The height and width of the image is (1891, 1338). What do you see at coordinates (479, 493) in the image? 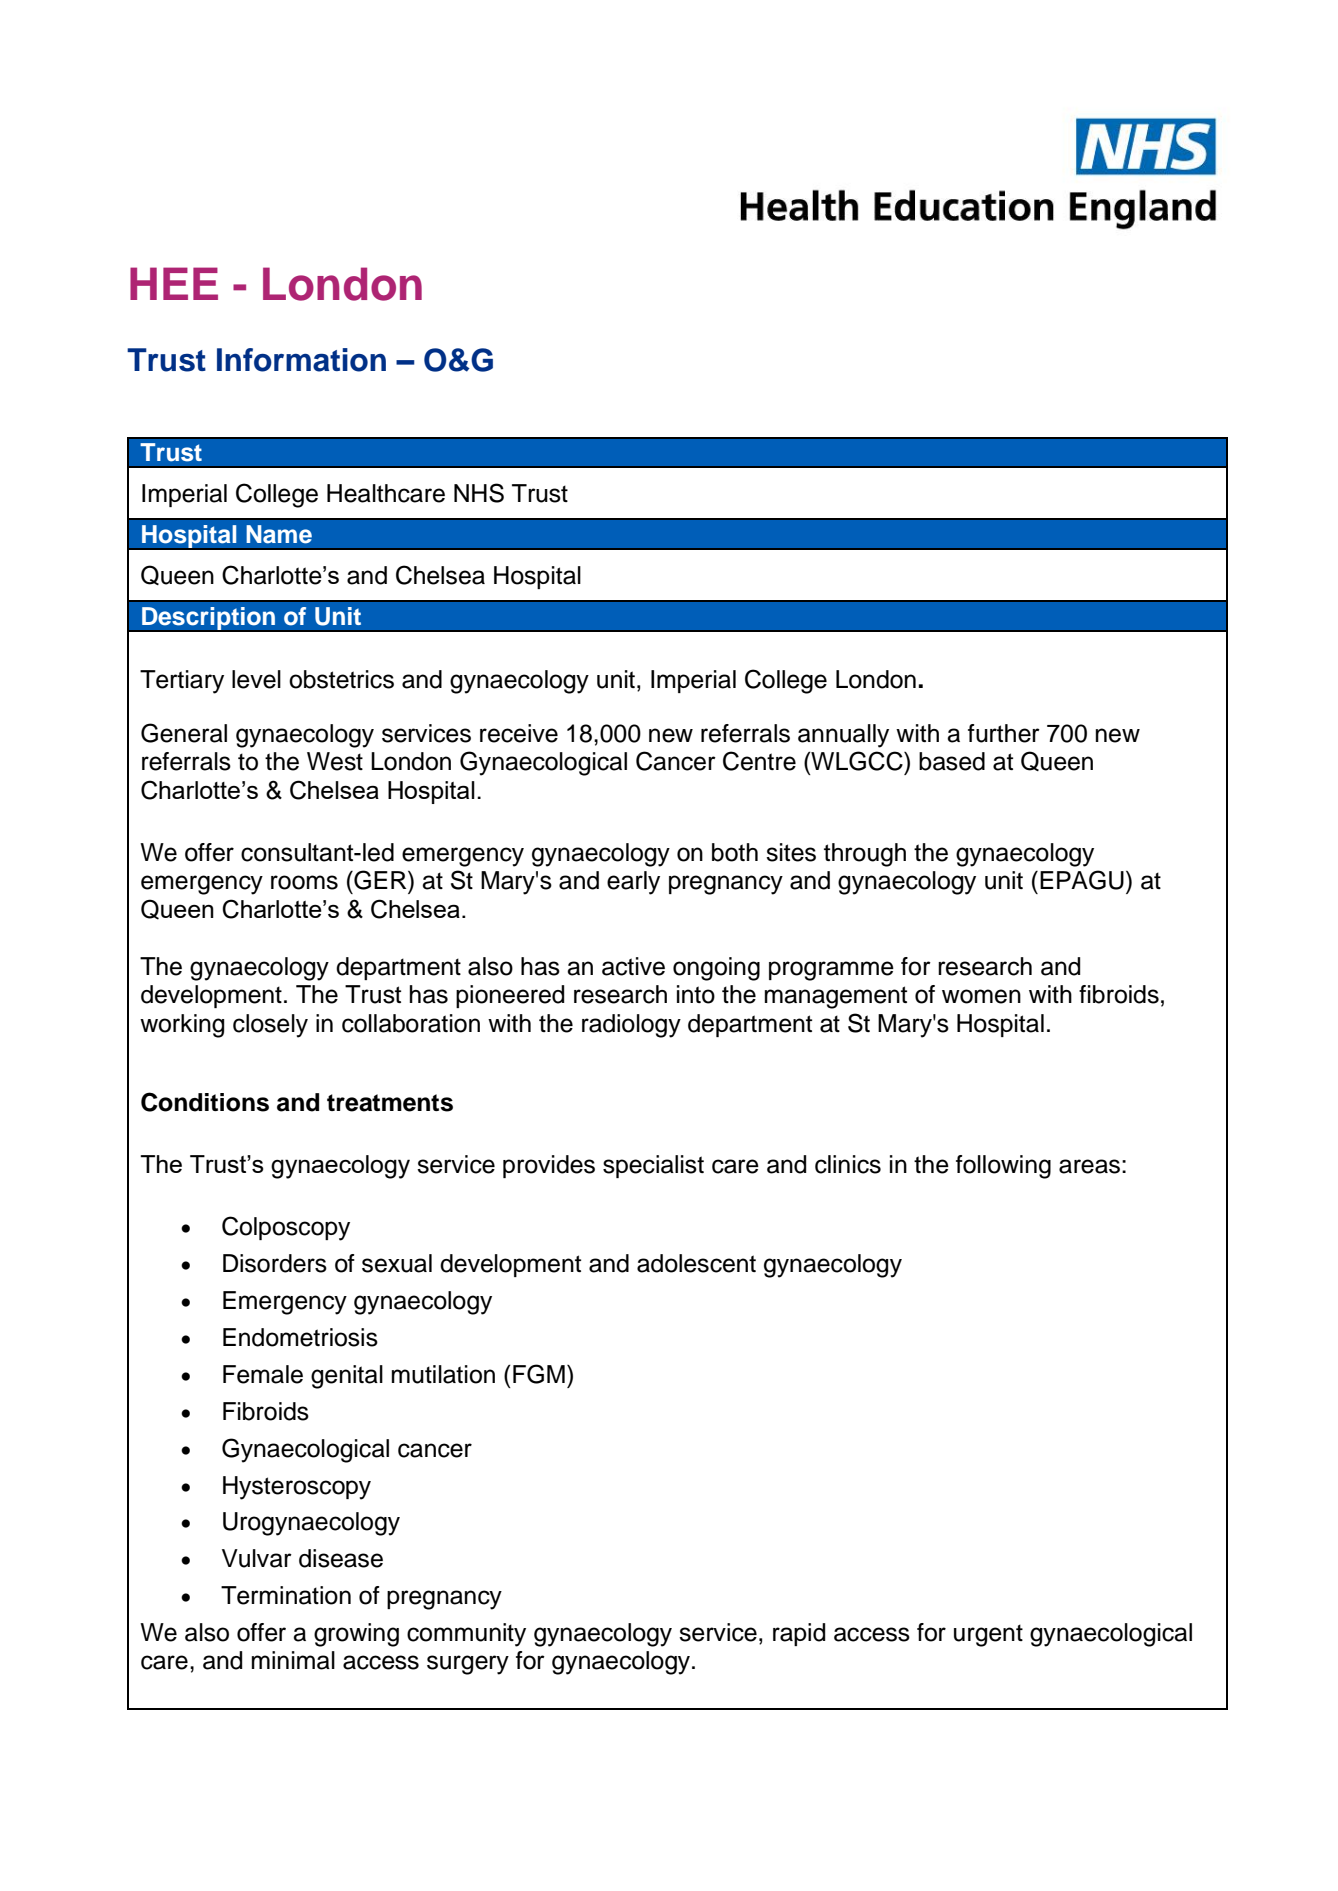
I see `NHS` at bounding box center [479, 493].
